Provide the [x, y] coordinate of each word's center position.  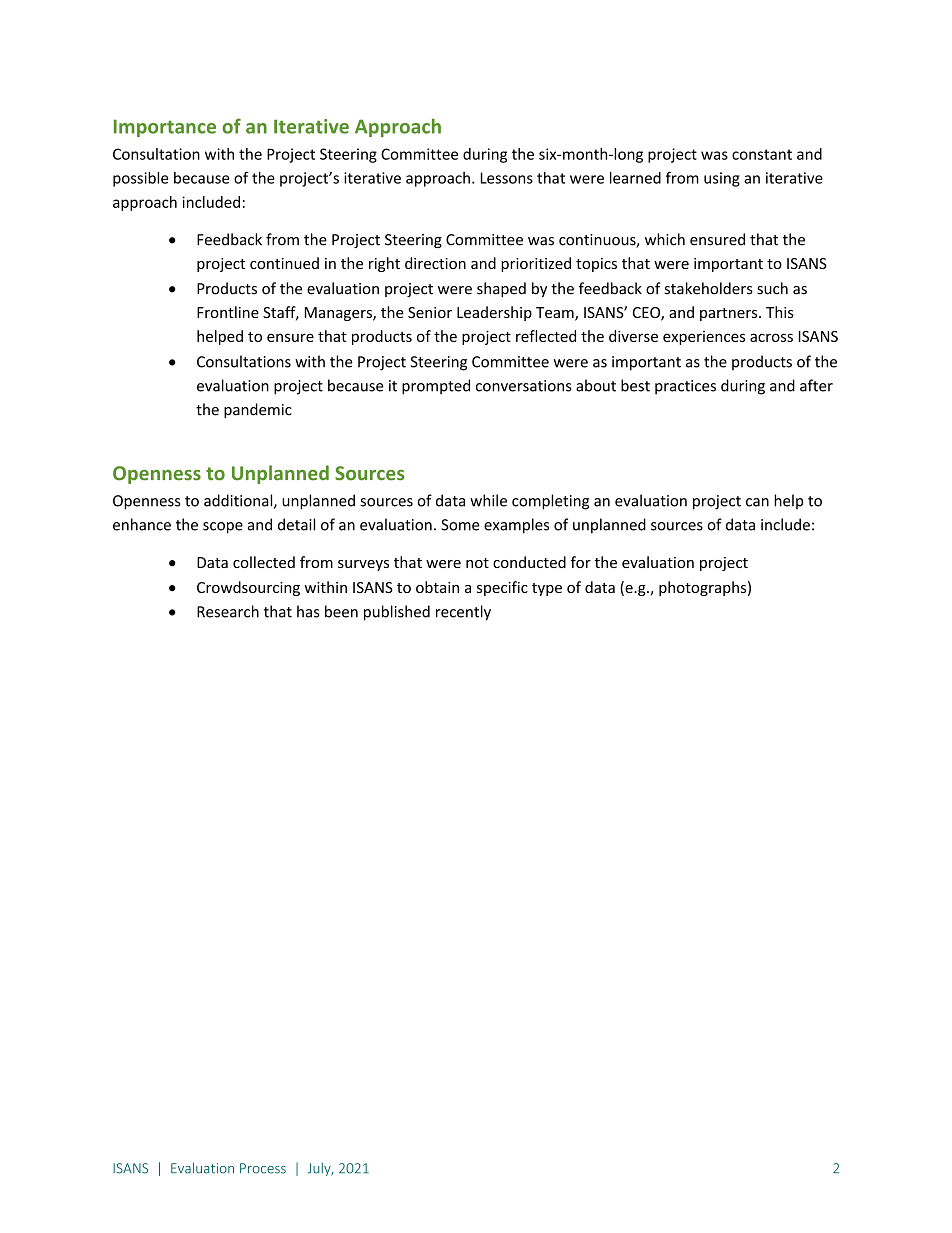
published [397, 613]
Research [228, 611]
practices [685, 387]
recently [463, 613]
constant [762, 154]
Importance [165, 128]
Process [263, 1168]
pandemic [258, 410]
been [341, 611]
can [757, 502]
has [308, 611]
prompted [436, 387]
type [547, 589]
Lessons [507, 178]
